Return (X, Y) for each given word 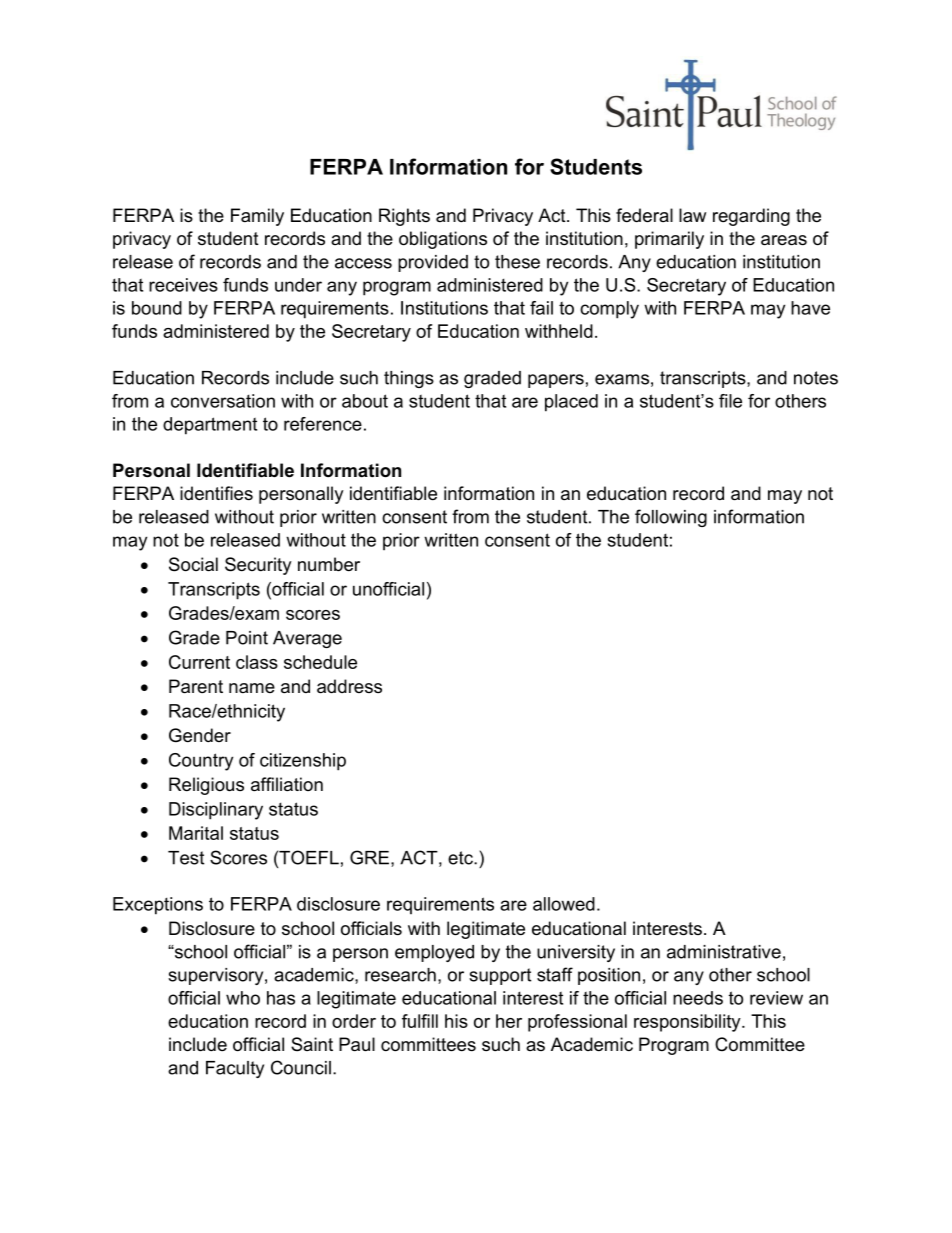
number (329, 564)
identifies (216, 493)
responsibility (688, 1023)
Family (257, 217)
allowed (564, 904)
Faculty (235, 1069)
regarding (751, 217)
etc (461, 858)
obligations (443, 240)
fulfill (420, 1021)
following (671, 518)
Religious (206, 786)
